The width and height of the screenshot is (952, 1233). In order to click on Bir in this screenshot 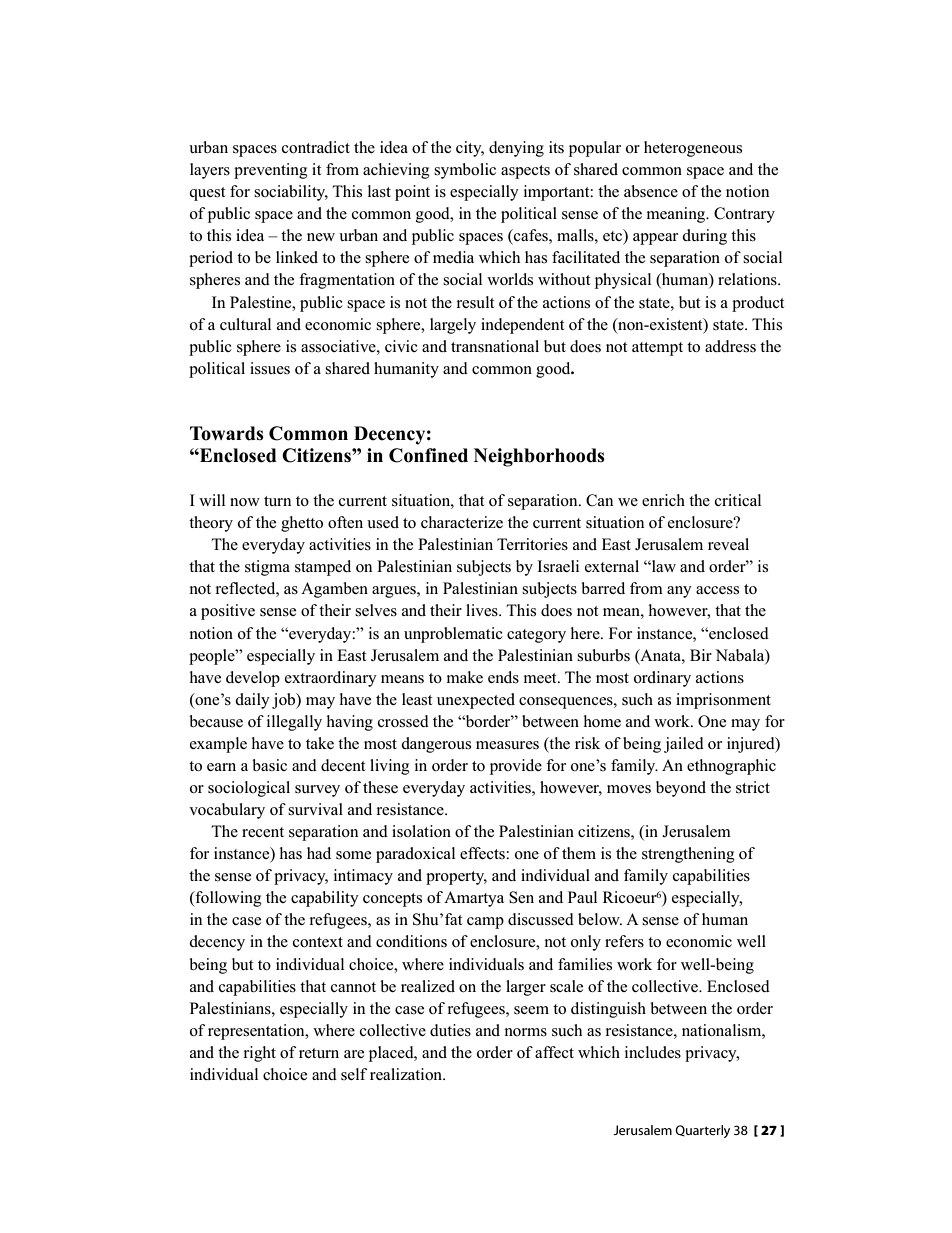, I will do `click(701, 655)`.
